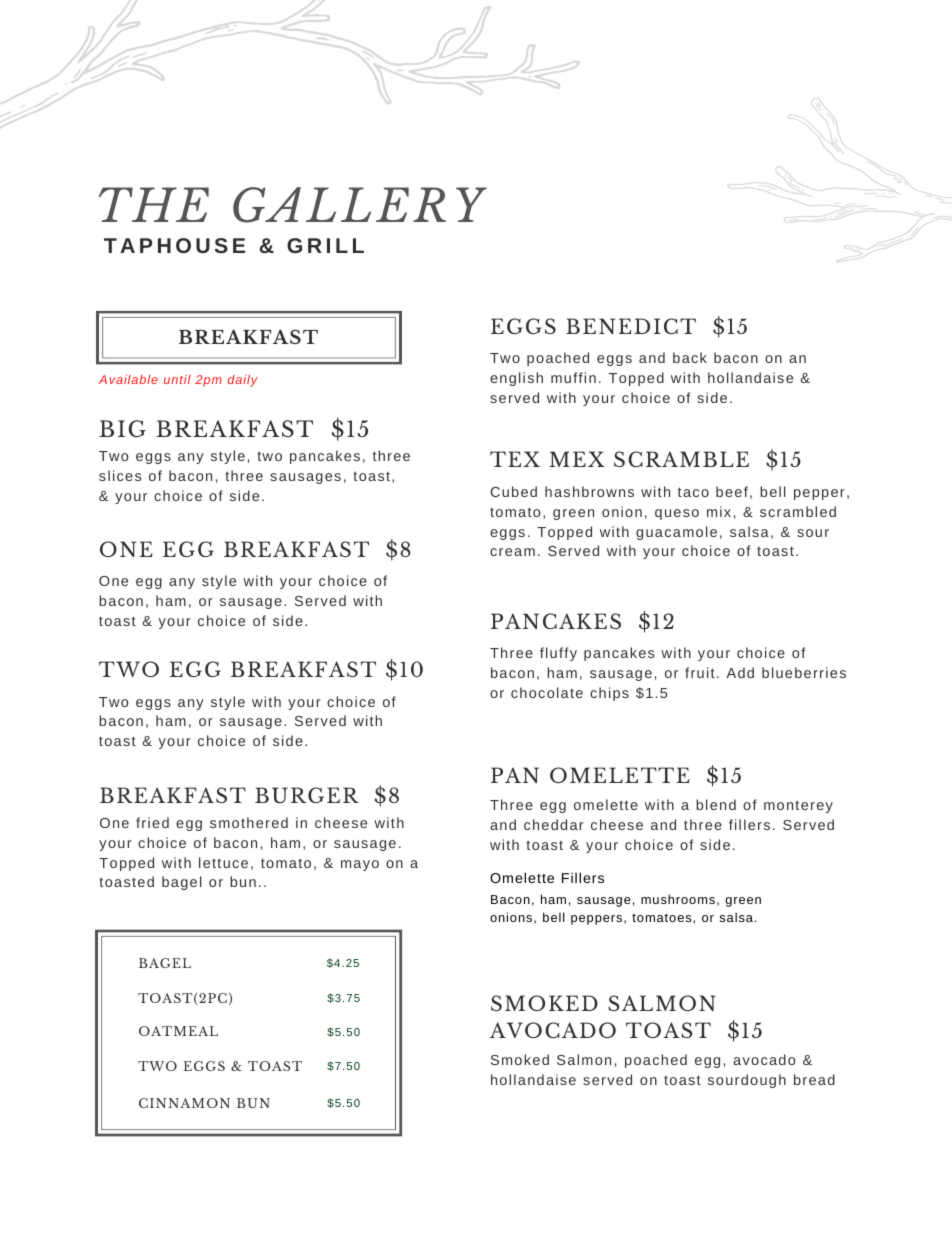 Image resolution: width=952 pixels, height=1233 pixels. I want to click on blend, so click(716, 804).
